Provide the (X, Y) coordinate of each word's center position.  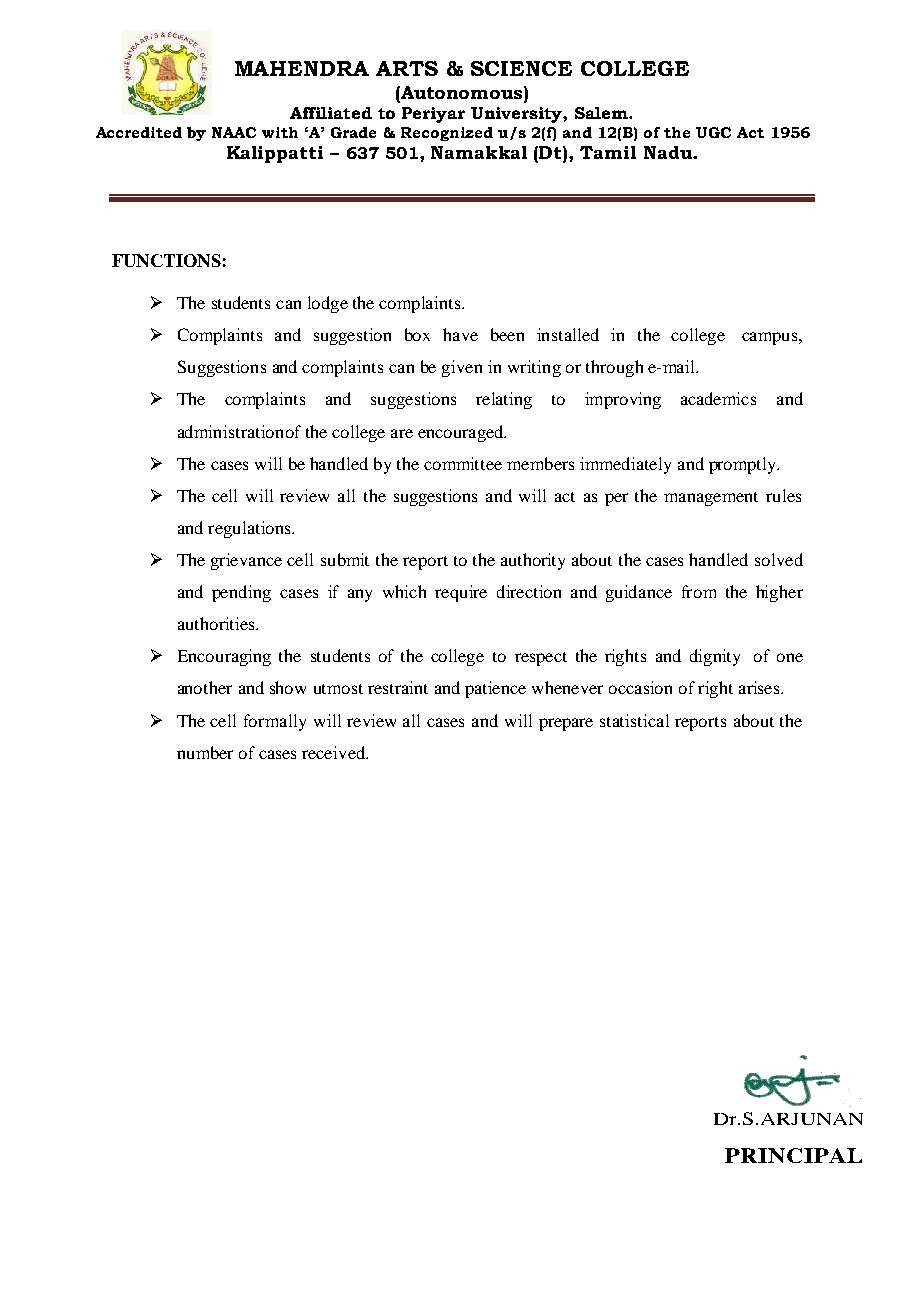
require (461, 593)
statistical (634, 720)
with (280, 132)
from (699, 591)
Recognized (447, 134)
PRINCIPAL (793, 1155)
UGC (713, 132)
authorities (217, 623)
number (205, 752)
